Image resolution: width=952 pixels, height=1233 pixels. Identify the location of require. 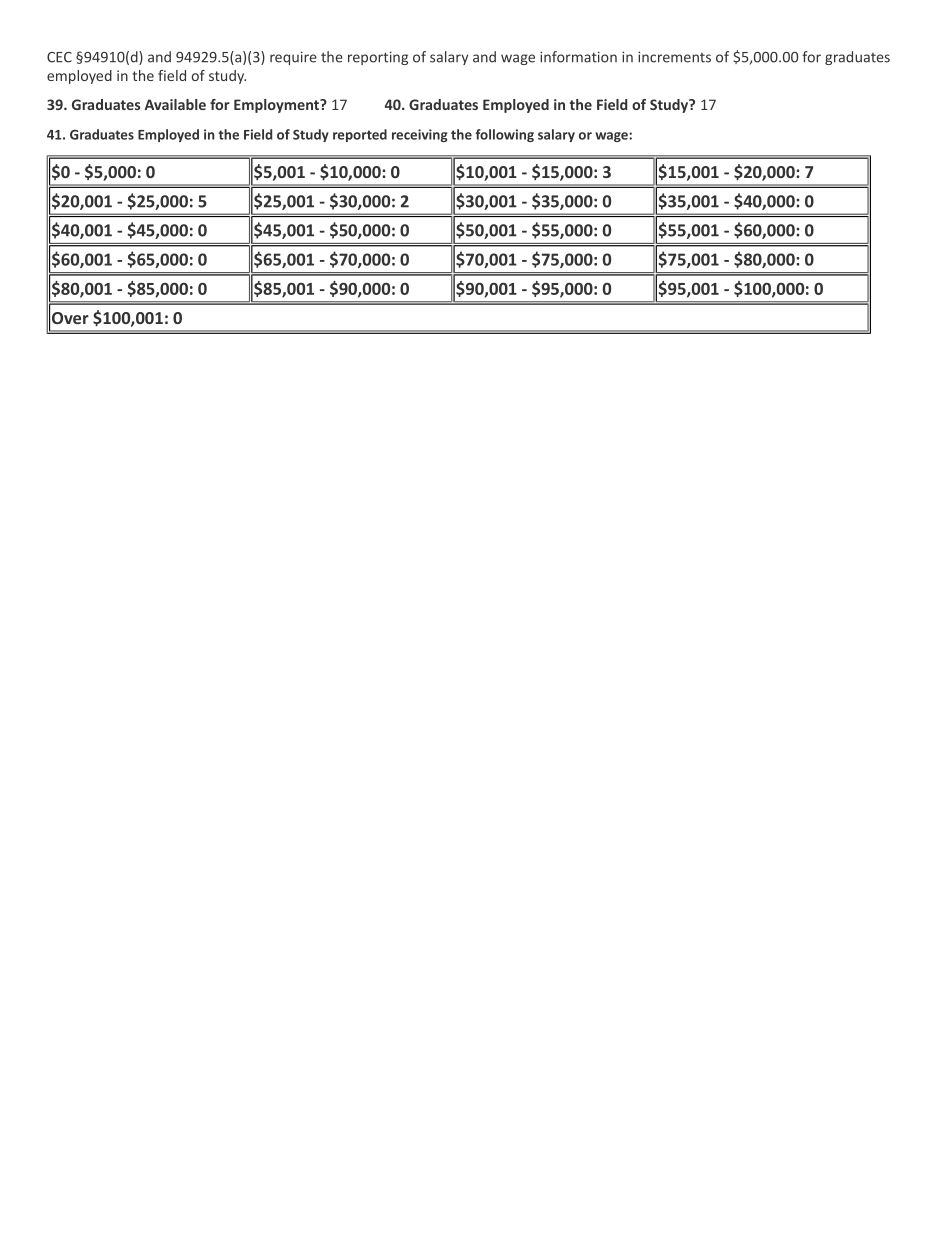
(293, 58).
